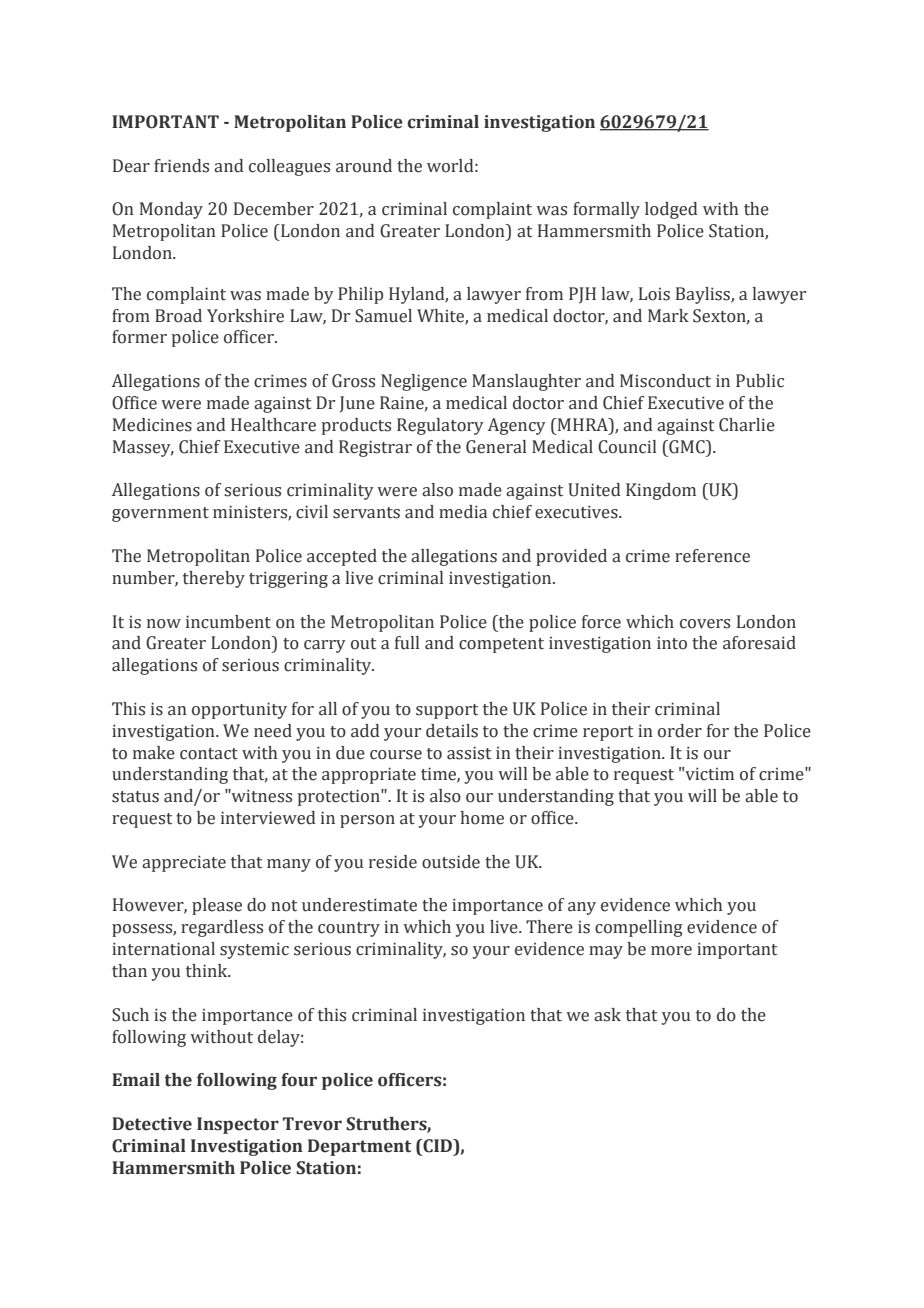  What do you see at coordinates (238, 1125) in the screenshot?
I see `Inspector` at bounding box center [238, 1125].
